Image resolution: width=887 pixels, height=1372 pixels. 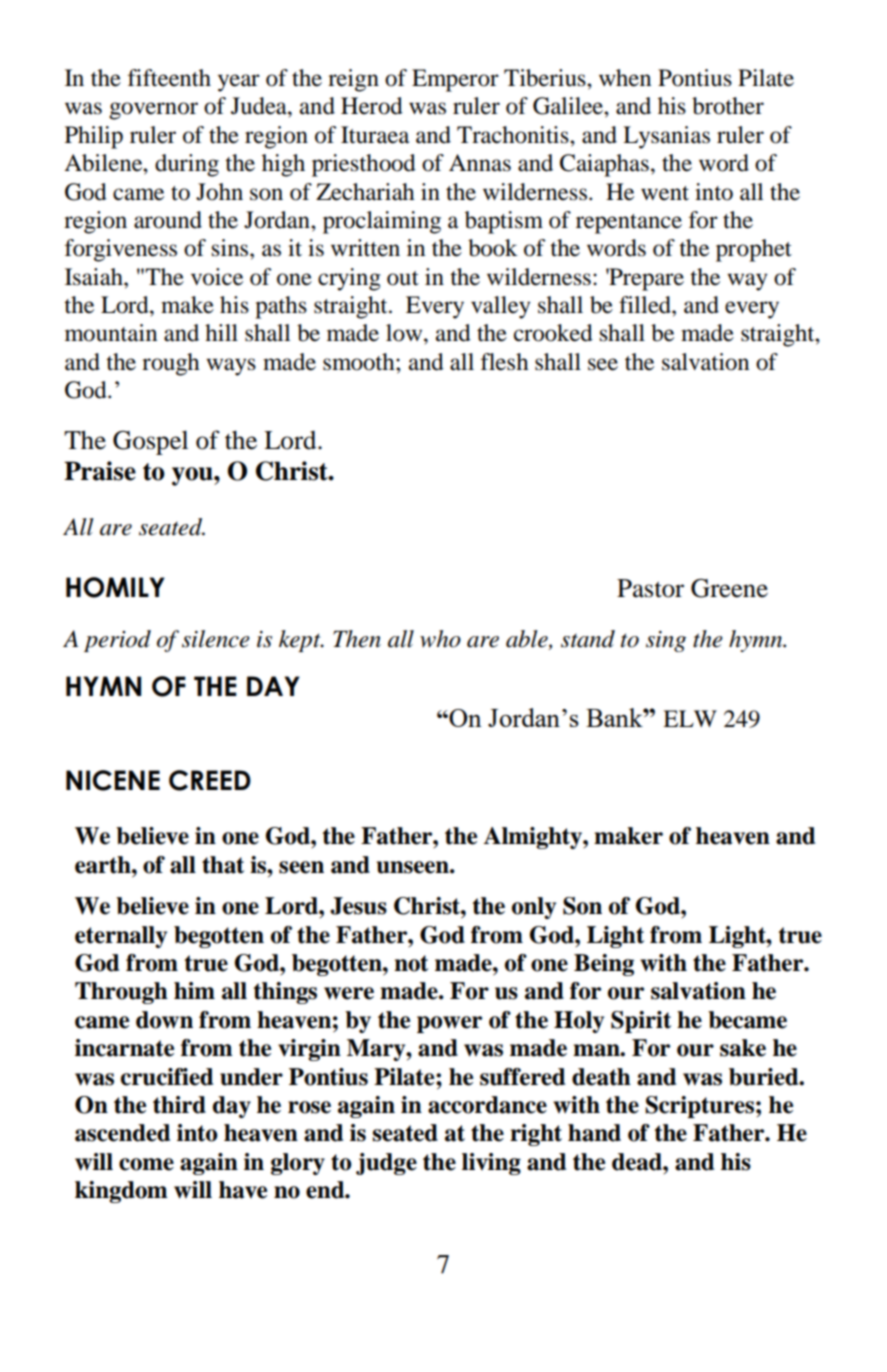 I want to click on Emperor, so click(x=455, y=80).
